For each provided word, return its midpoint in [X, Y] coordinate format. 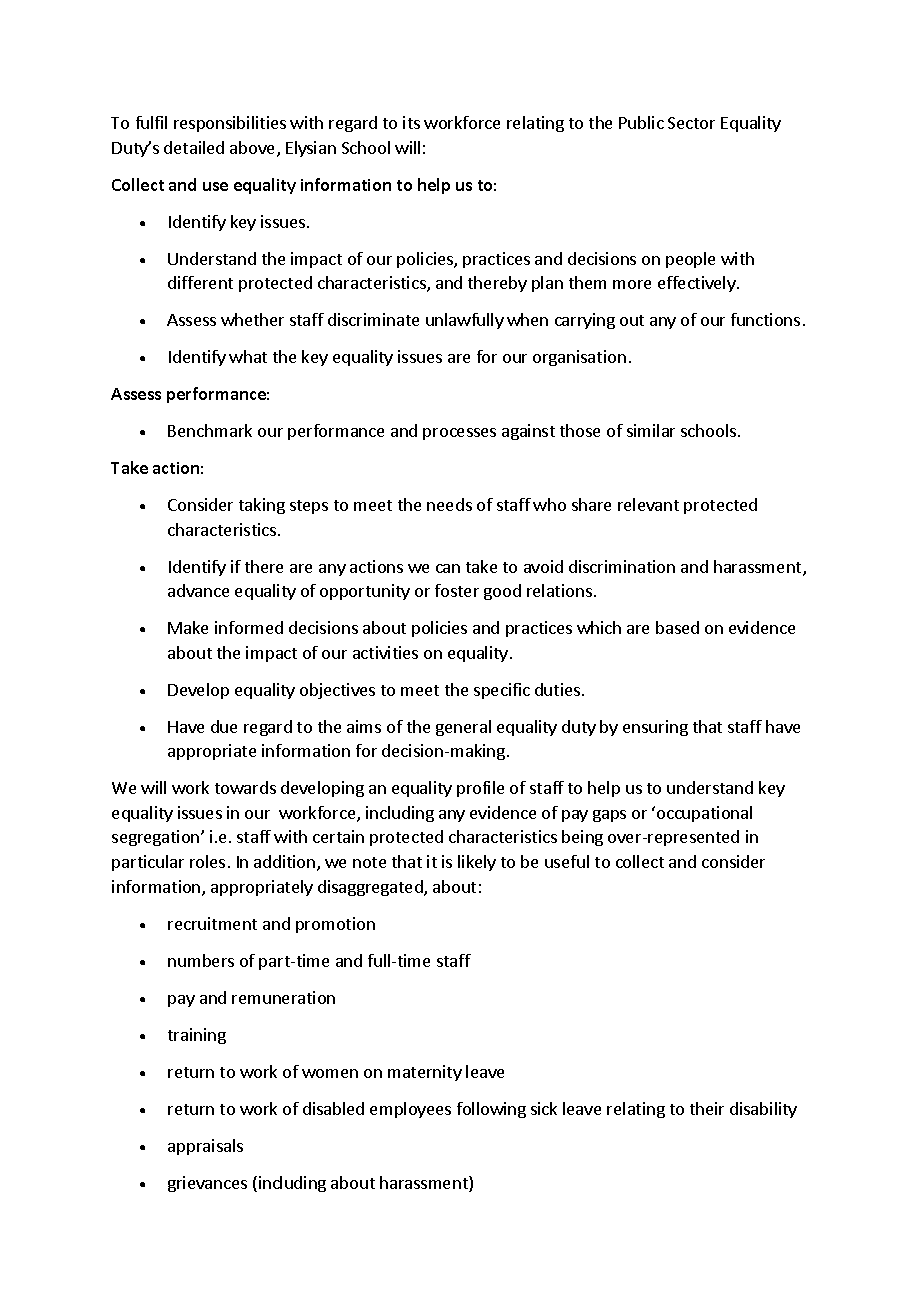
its [411, 122]
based [677, 627]
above [254, 149]
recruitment [212, 923]
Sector [691, 123]
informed [249, 627]
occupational [704, 814]
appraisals [205, 1147]
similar [651, 430]
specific [502, 691]
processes [459, 434]
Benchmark [210, 430]
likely [477, 863]
